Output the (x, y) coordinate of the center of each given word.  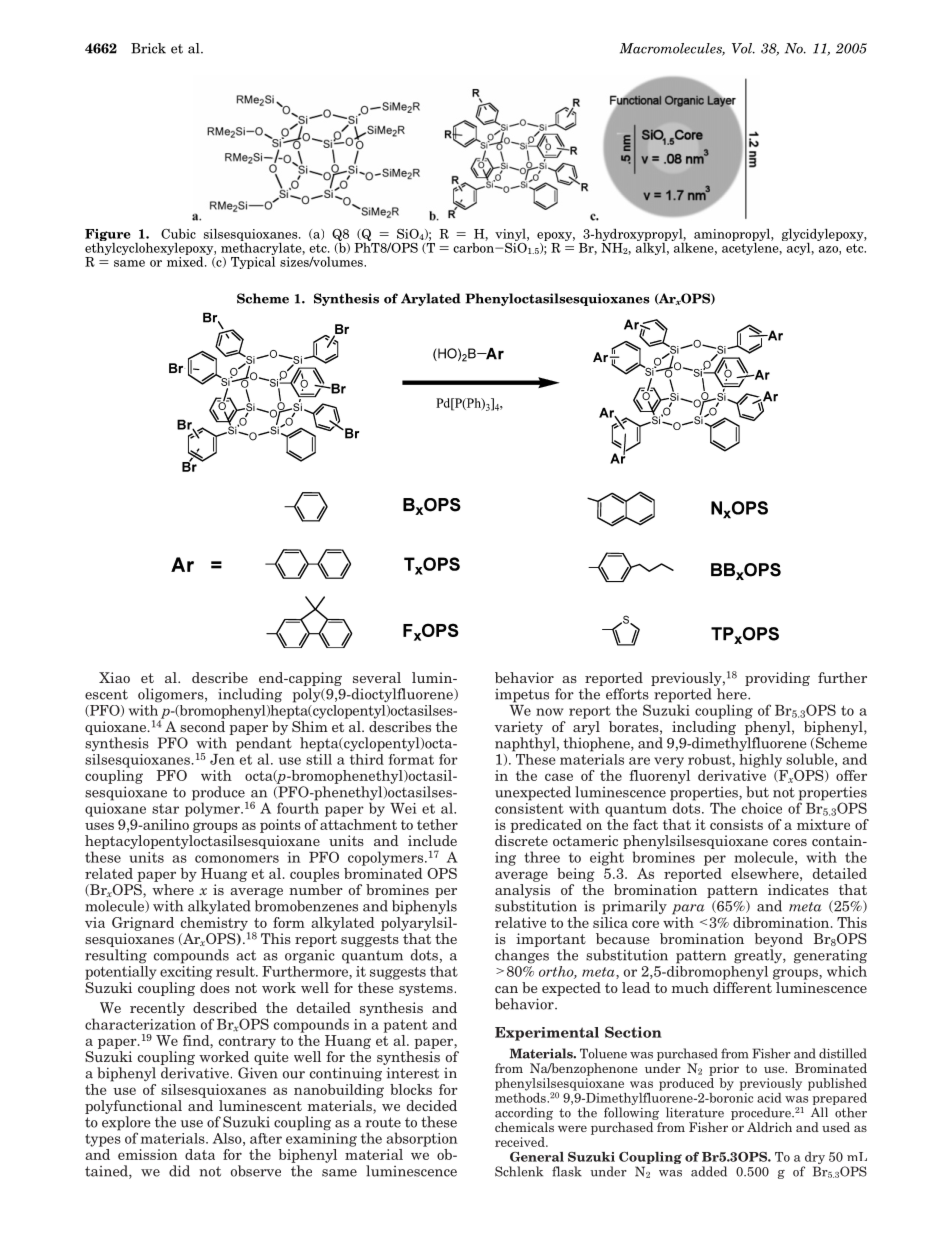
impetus (522, 696)
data (200, 1154)
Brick (148, 48)
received (521, 1142)
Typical (253, 261)
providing (777, 679)
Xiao (114, 677)
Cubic (178, 234)
